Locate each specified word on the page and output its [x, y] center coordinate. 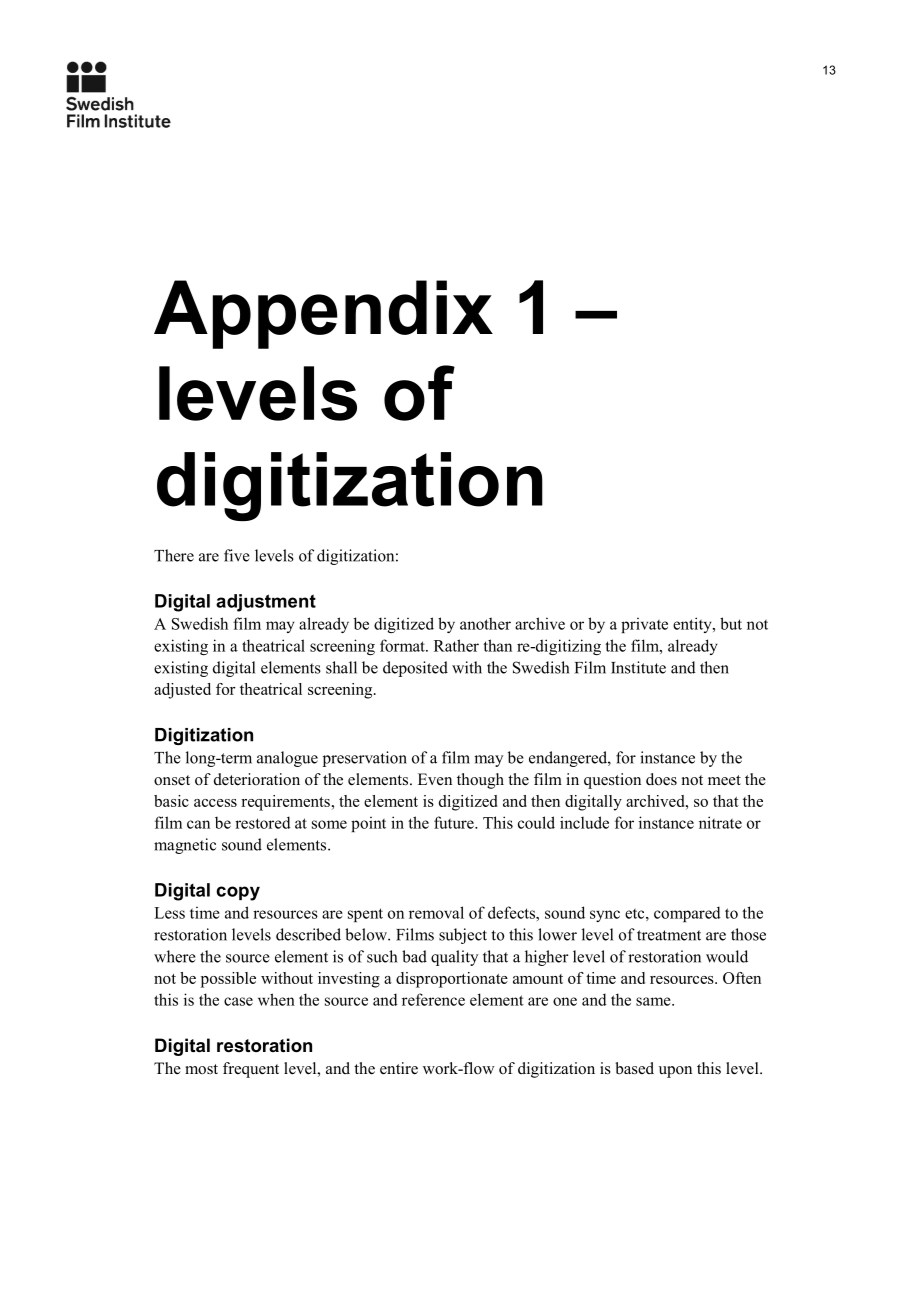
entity [693, 625]
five [237, 555]
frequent [251, 1070]
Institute [638, 667]
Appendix [323, 314]
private [644, 625]
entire [399, 1068]
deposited [415, 669]
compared [687, 914]
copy [238, 893]
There [174, 555]
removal [436, 912]
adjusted [182, 691]
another [485, 623]
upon [675, 1072]
